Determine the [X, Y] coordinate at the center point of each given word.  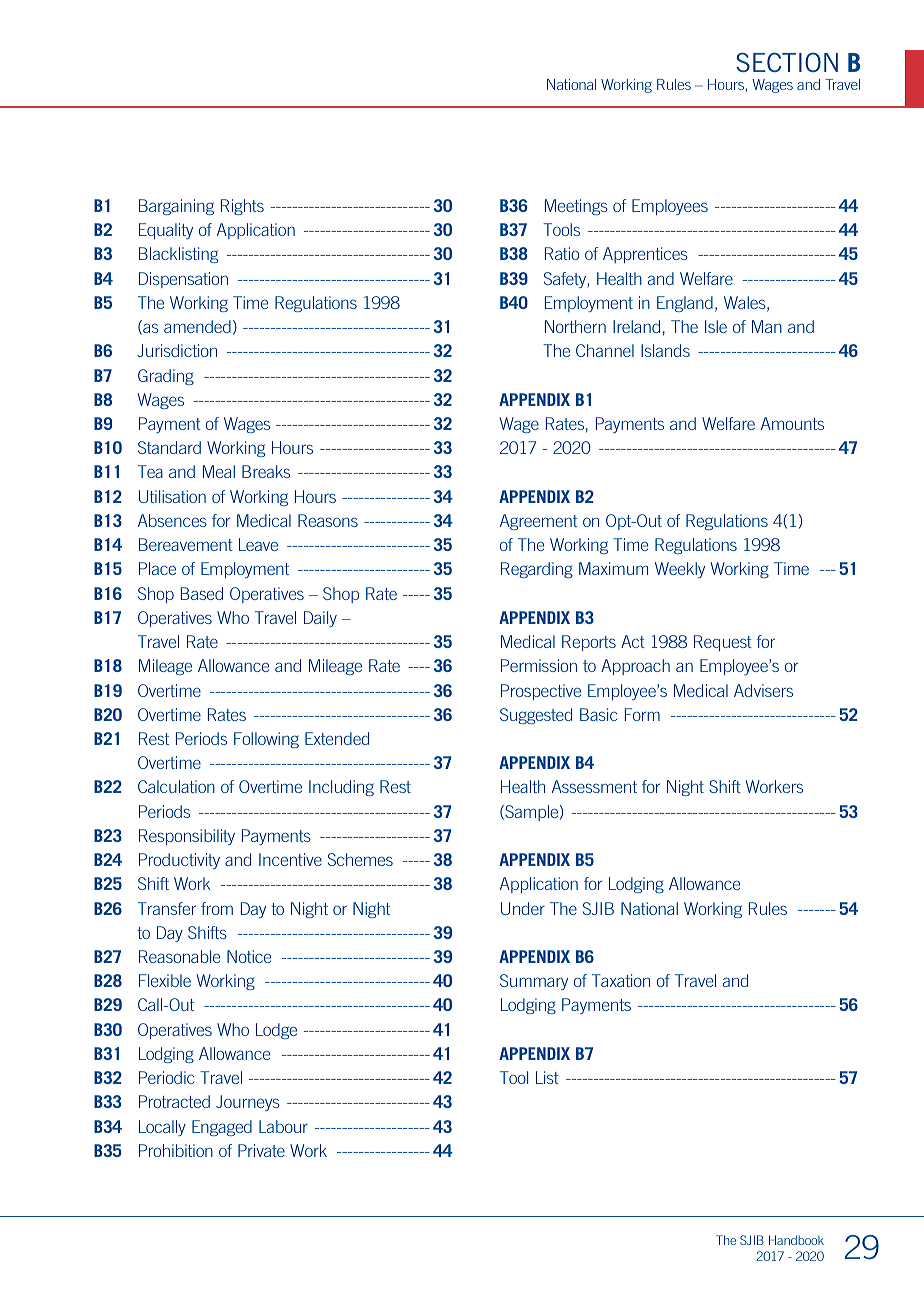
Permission [539, 665]
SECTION [787, 62]
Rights [242, 207]
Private [261, 1150]
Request [723, 643]
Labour [283, 1126]
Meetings [576, 207]
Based [202, 593]
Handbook [796, 1240]
